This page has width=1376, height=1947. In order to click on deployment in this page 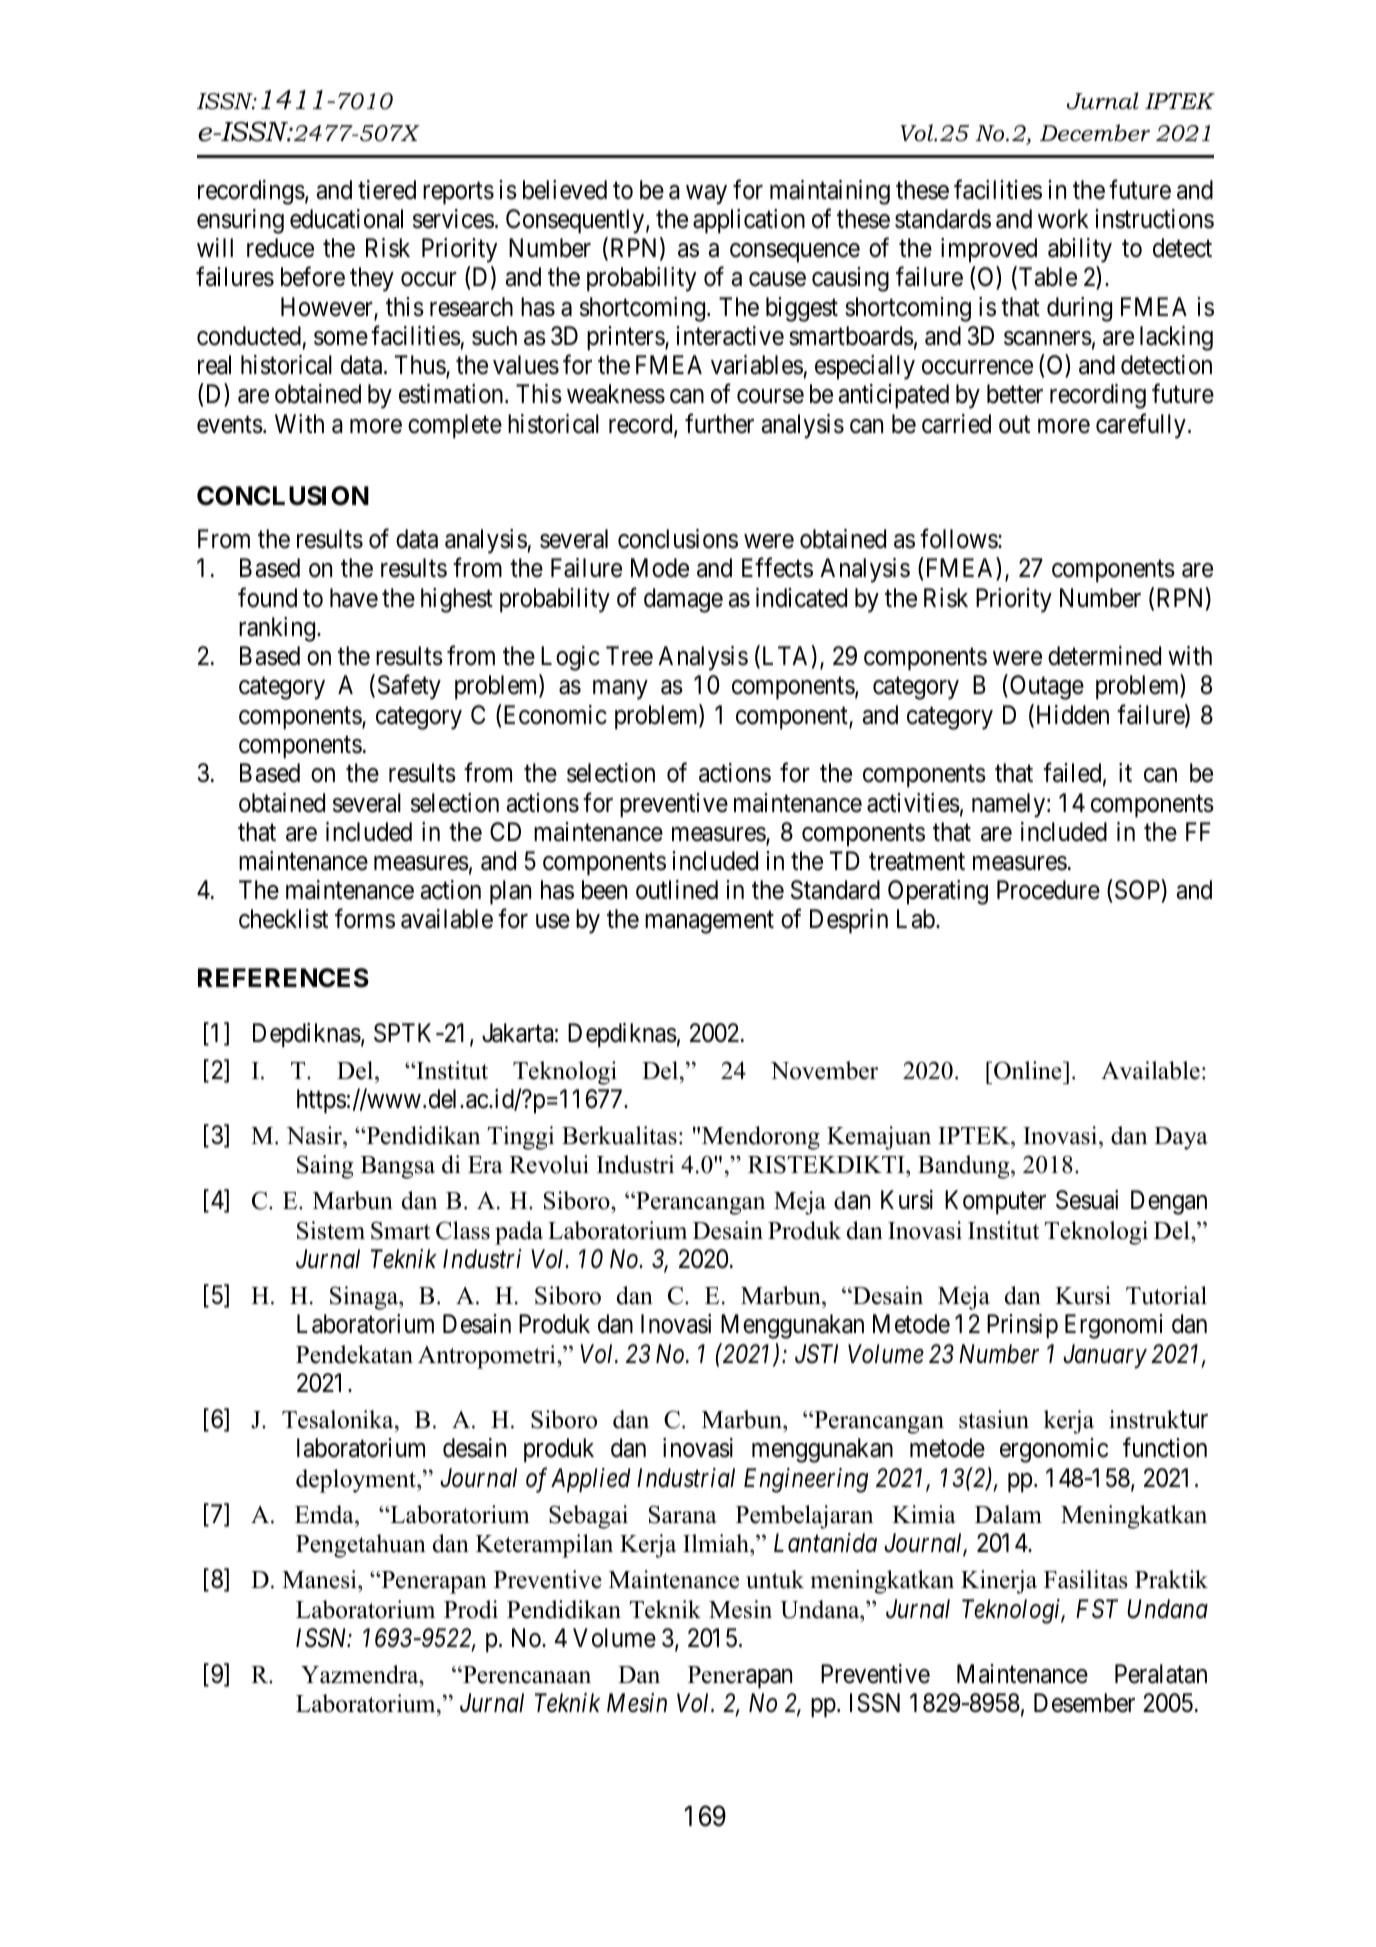, I will do `click(357, 1481)`.
